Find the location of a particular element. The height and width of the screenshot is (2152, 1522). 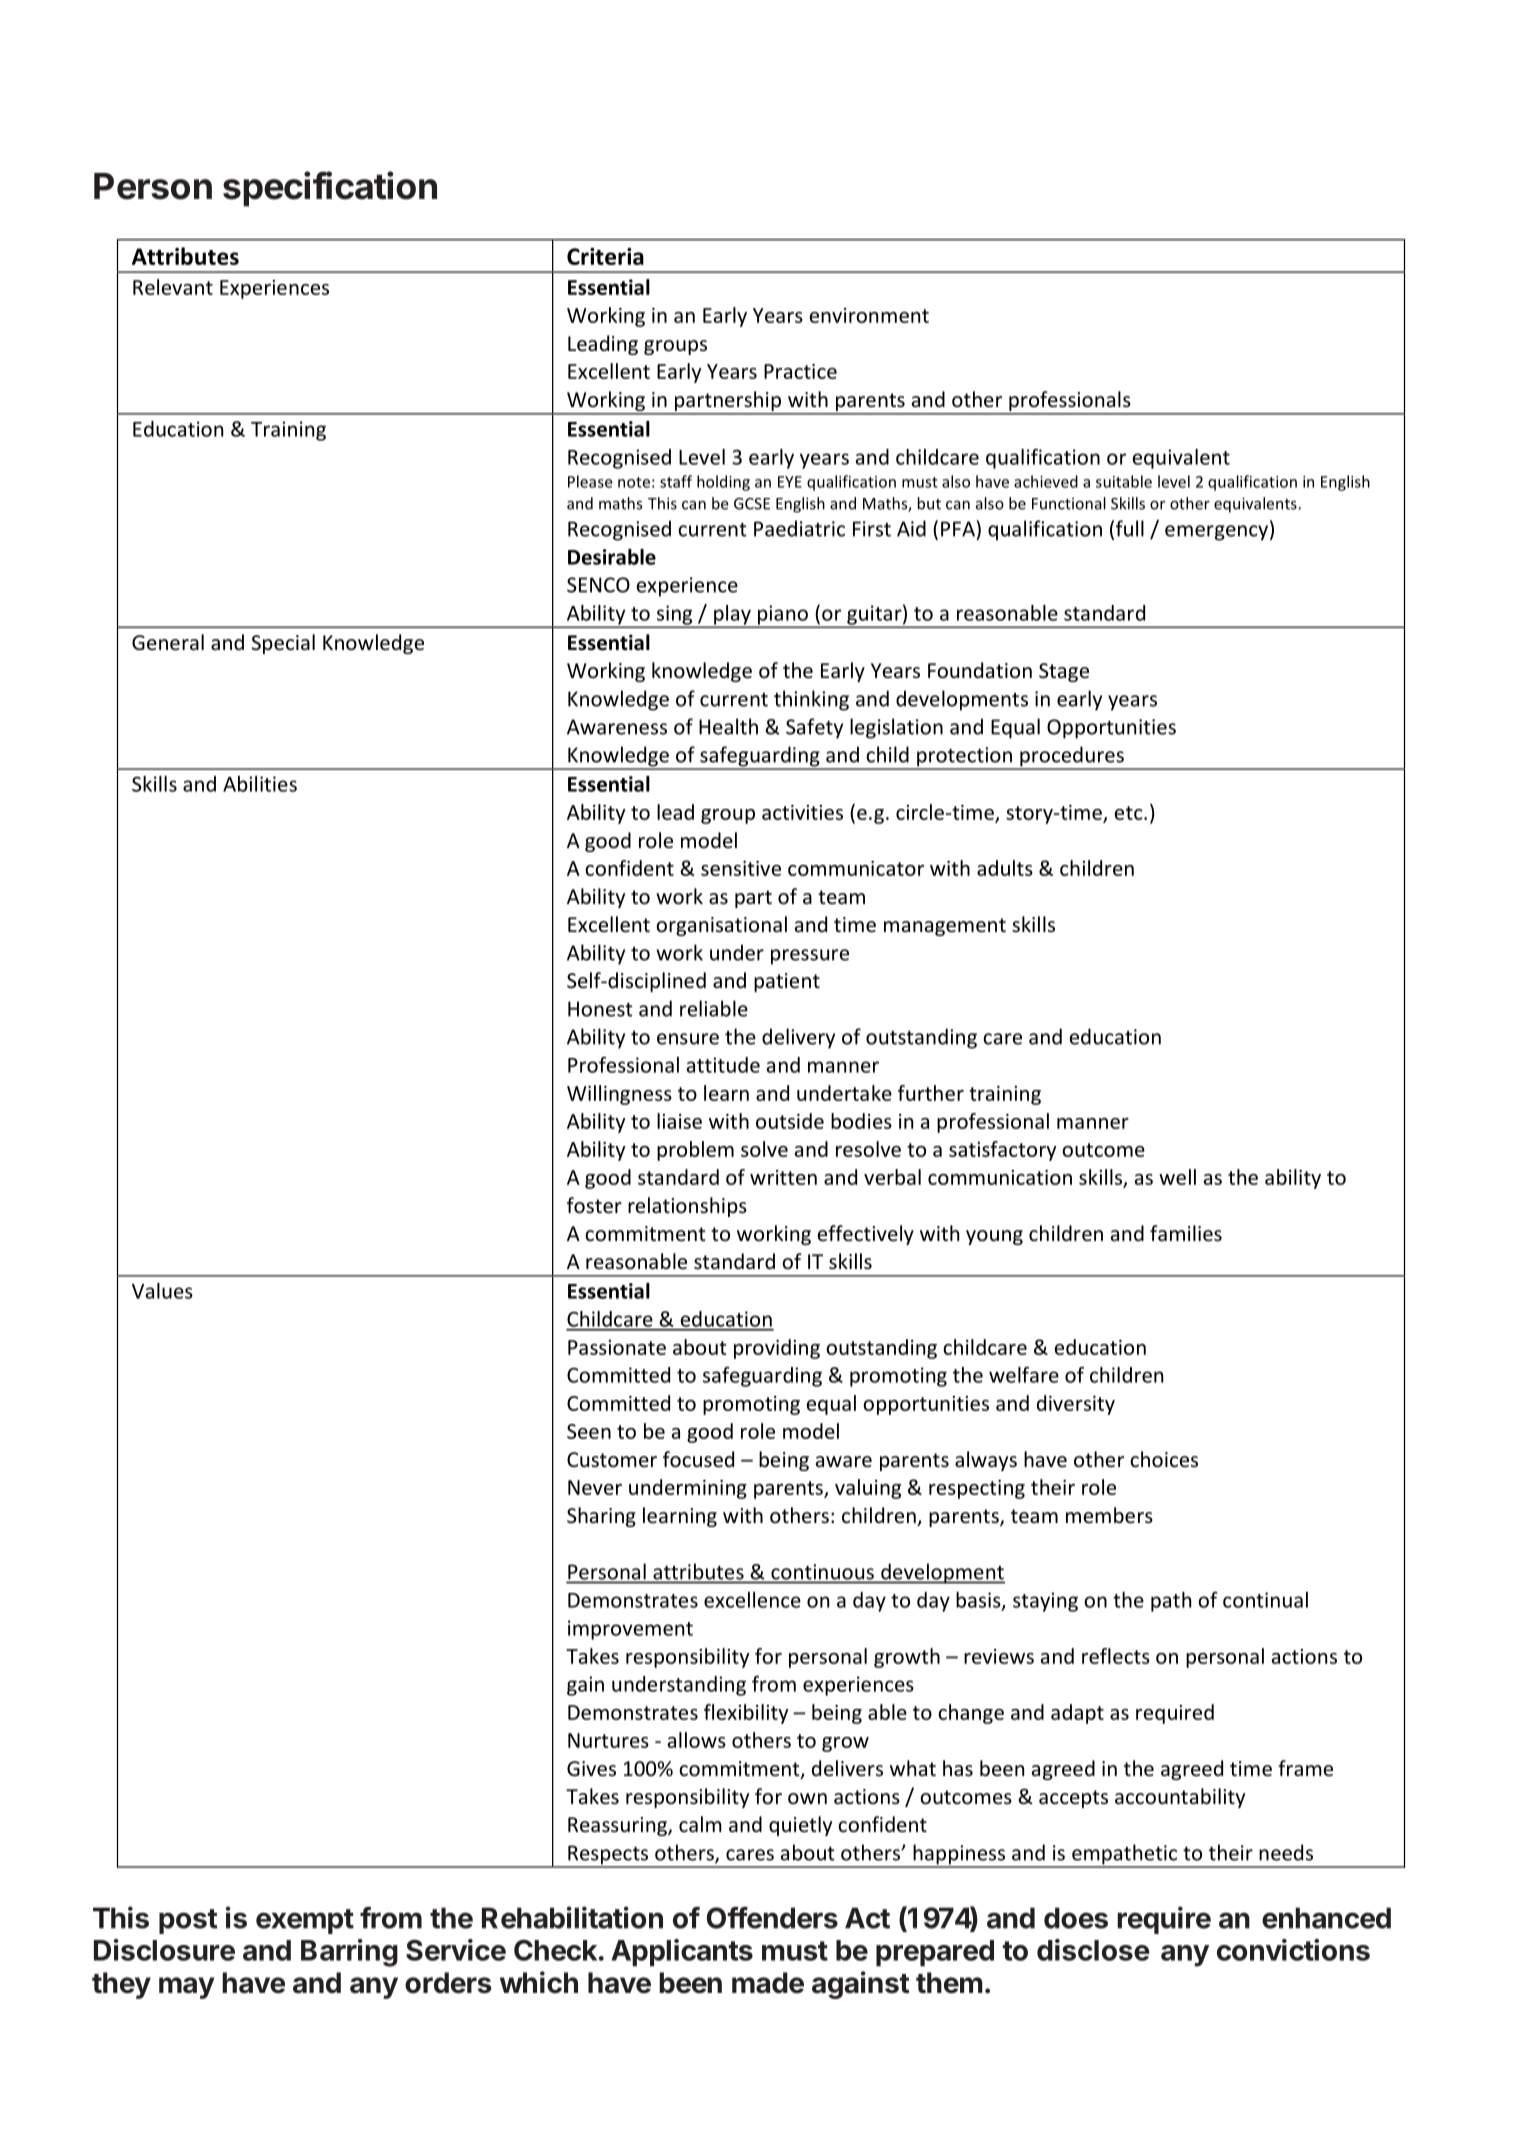

Abilities is located at coordinates (260, 784).
